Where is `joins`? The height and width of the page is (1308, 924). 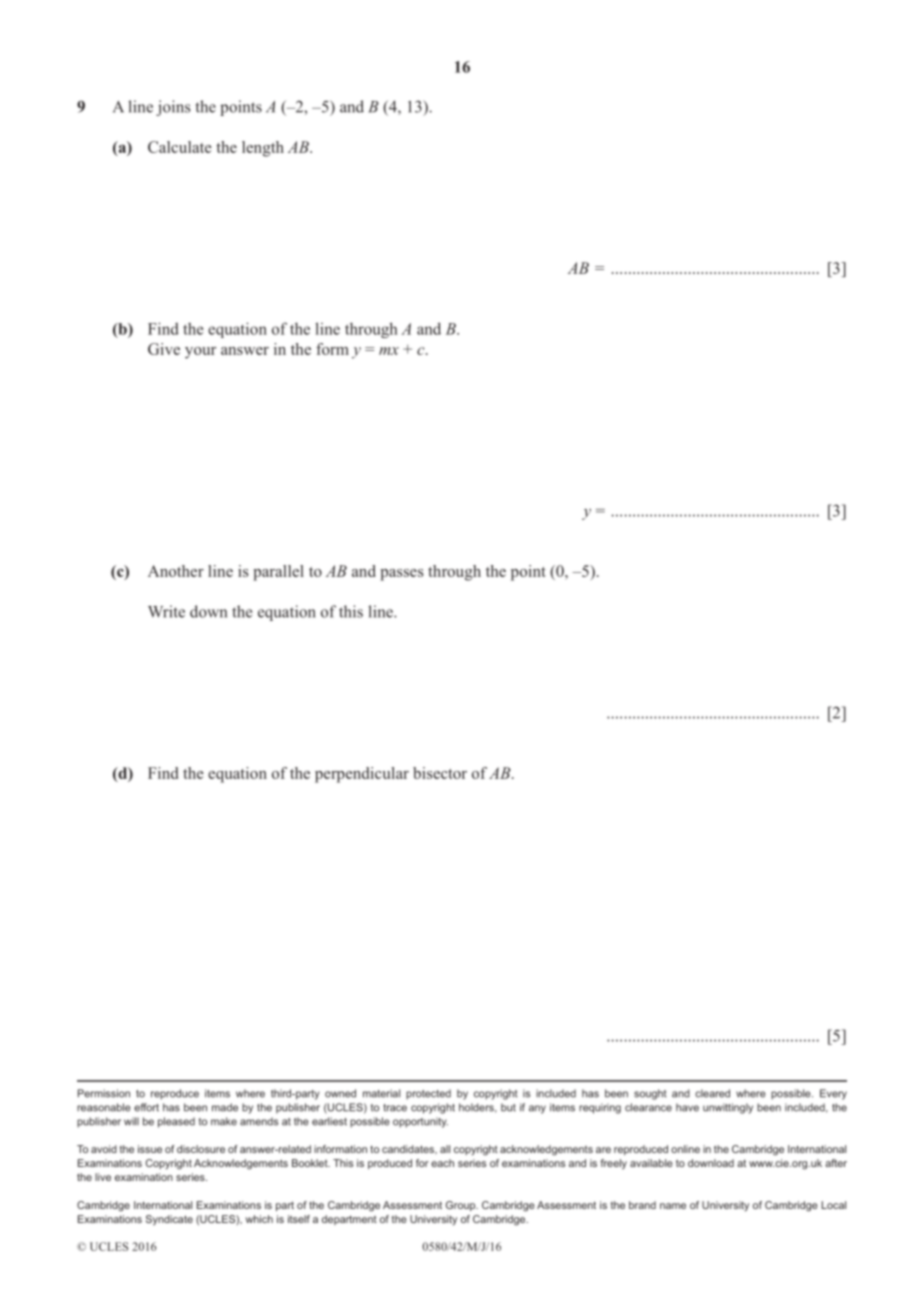 joins is located at coordinates (173, 108).
